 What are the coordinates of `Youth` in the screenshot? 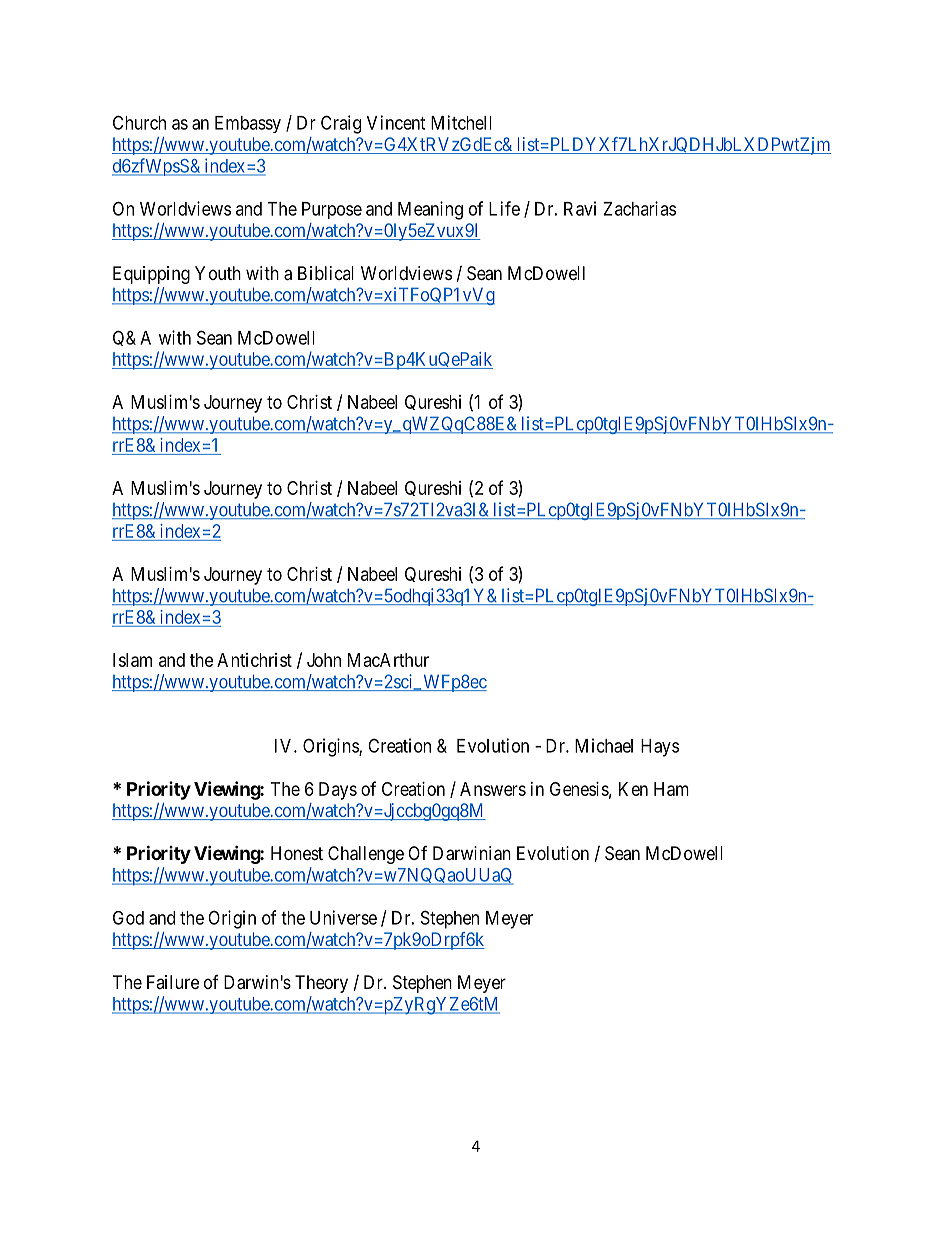 It's located at (218, 273).
